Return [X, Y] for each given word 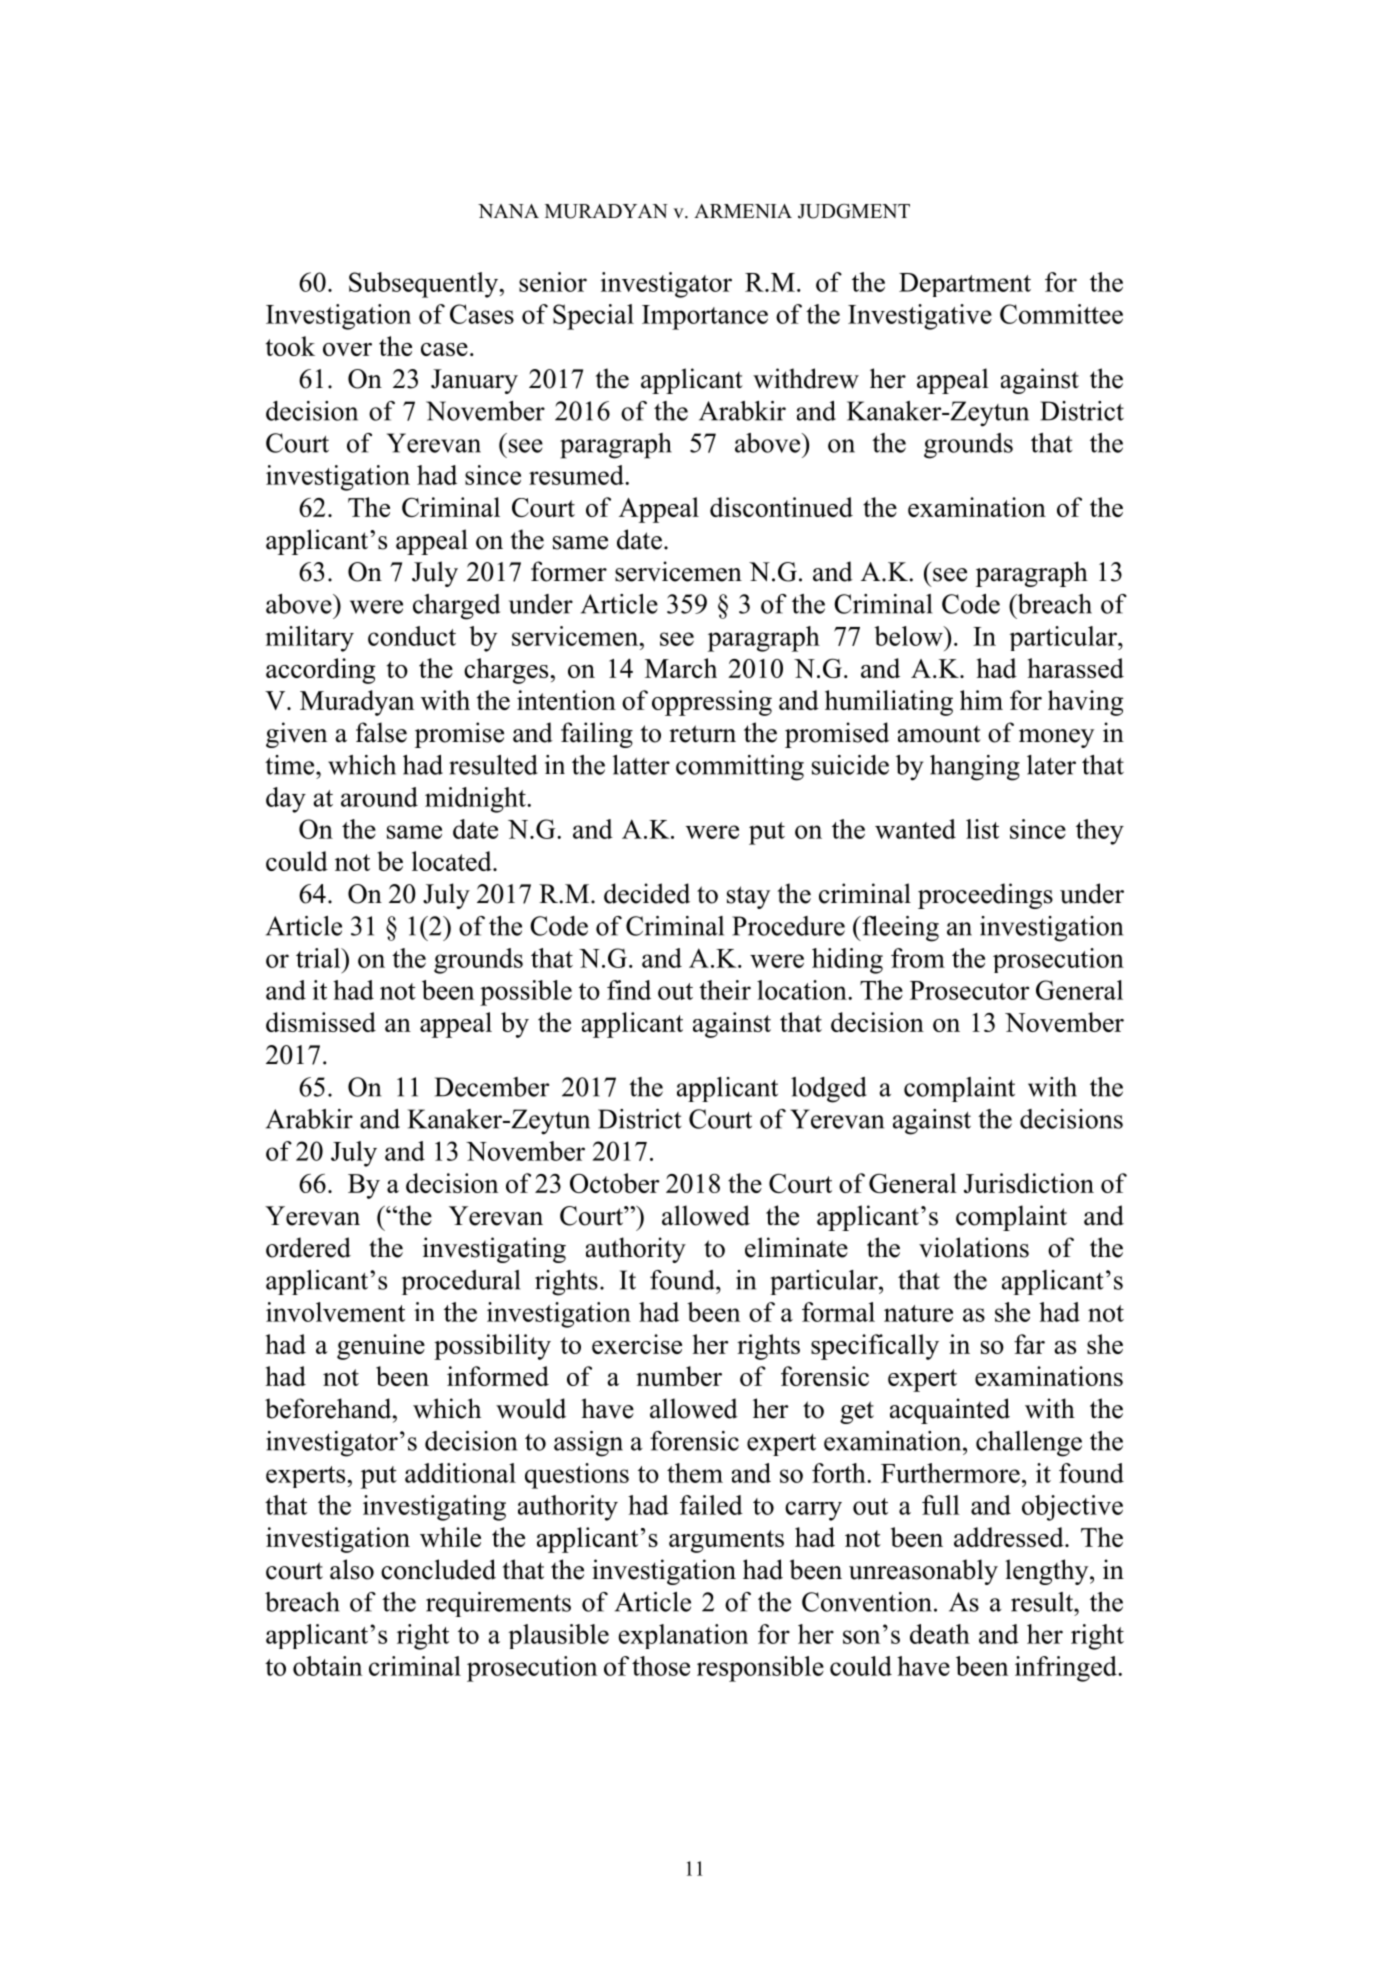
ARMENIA [743, 211]
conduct [412, 636]
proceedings [985, 896]
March [681, 668]
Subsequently [425, 285]
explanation [683, 1636]
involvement [335, 1312]
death [940, 1634]
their [725, 990]
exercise [637, 1344]
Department [965, 285]
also [352, 1569]
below [909, 636]
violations [974, 1247]
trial [319, 958]
